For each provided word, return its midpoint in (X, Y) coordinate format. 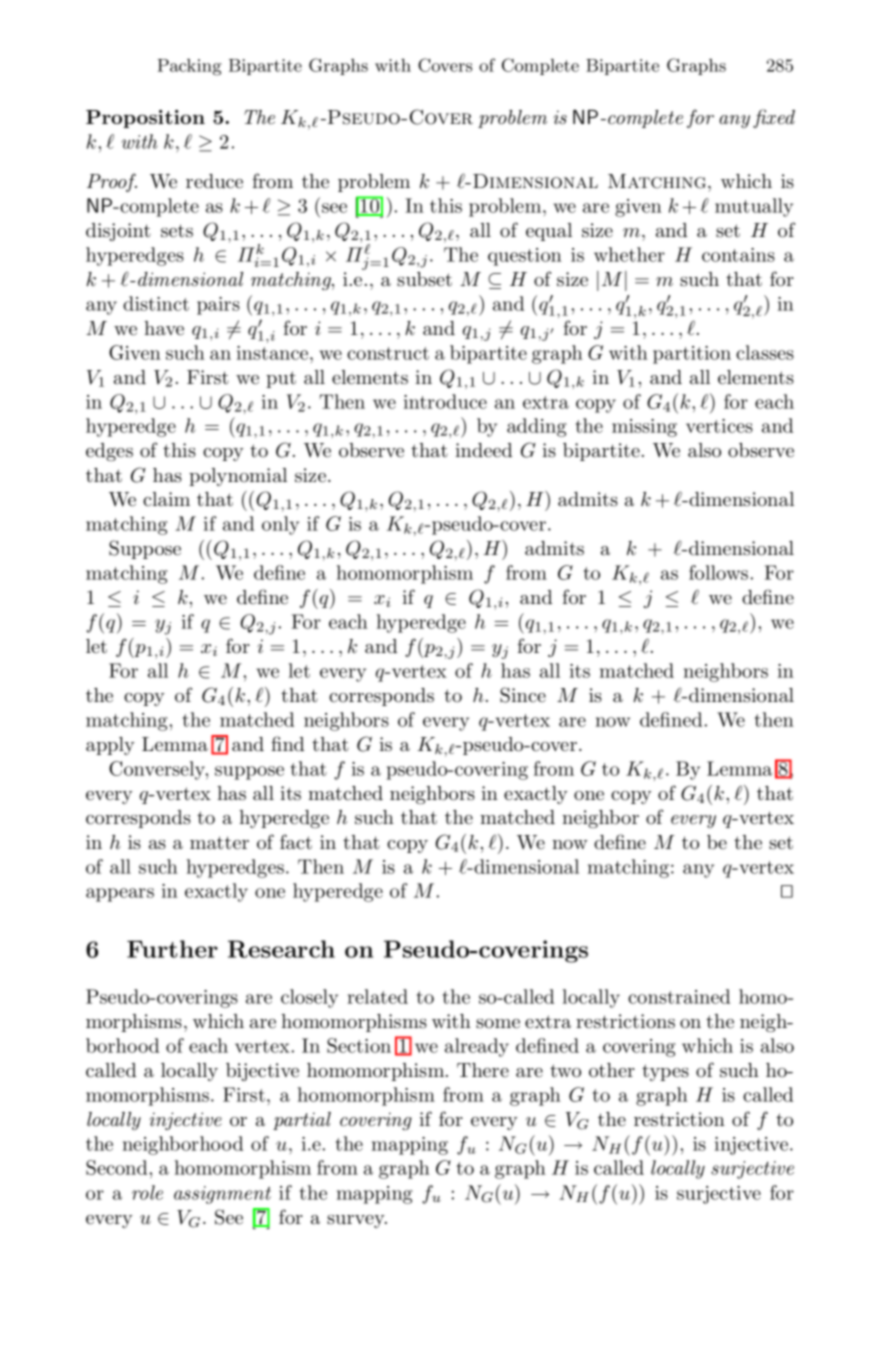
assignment (222, 1195)
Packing (189, 67)
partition (692, 355)
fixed (774, 118)
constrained (679, 996)
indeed (483, 450)
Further (172, 949)
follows (718, 572)
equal (549, 232)
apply (110, 746)
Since (523, 695)
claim (166, 499)
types (665, 1072)
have (164, 328)
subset (424, 279)
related (377, 996)
